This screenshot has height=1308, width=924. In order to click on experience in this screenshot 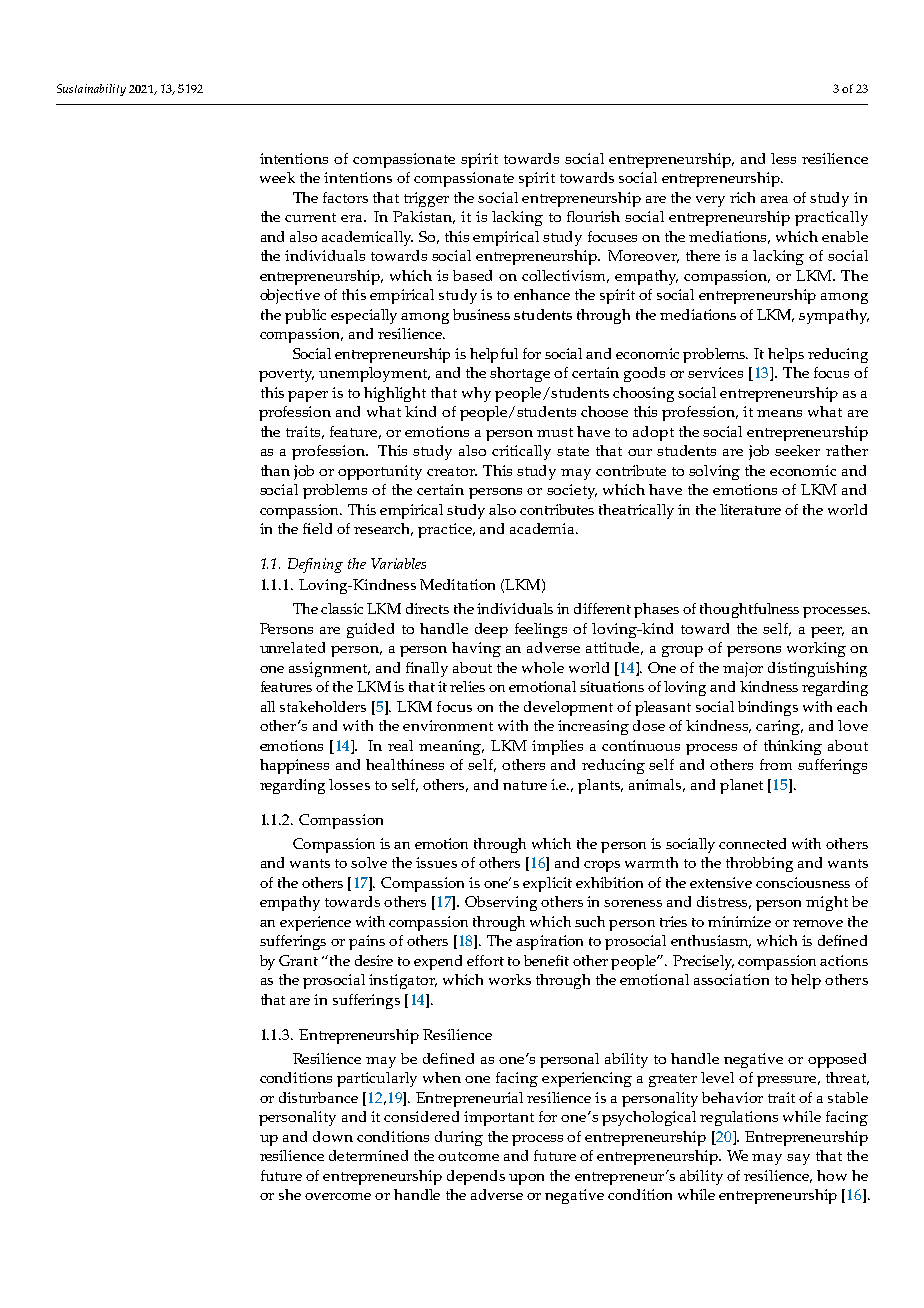, I will do `click(315, 923)`.
